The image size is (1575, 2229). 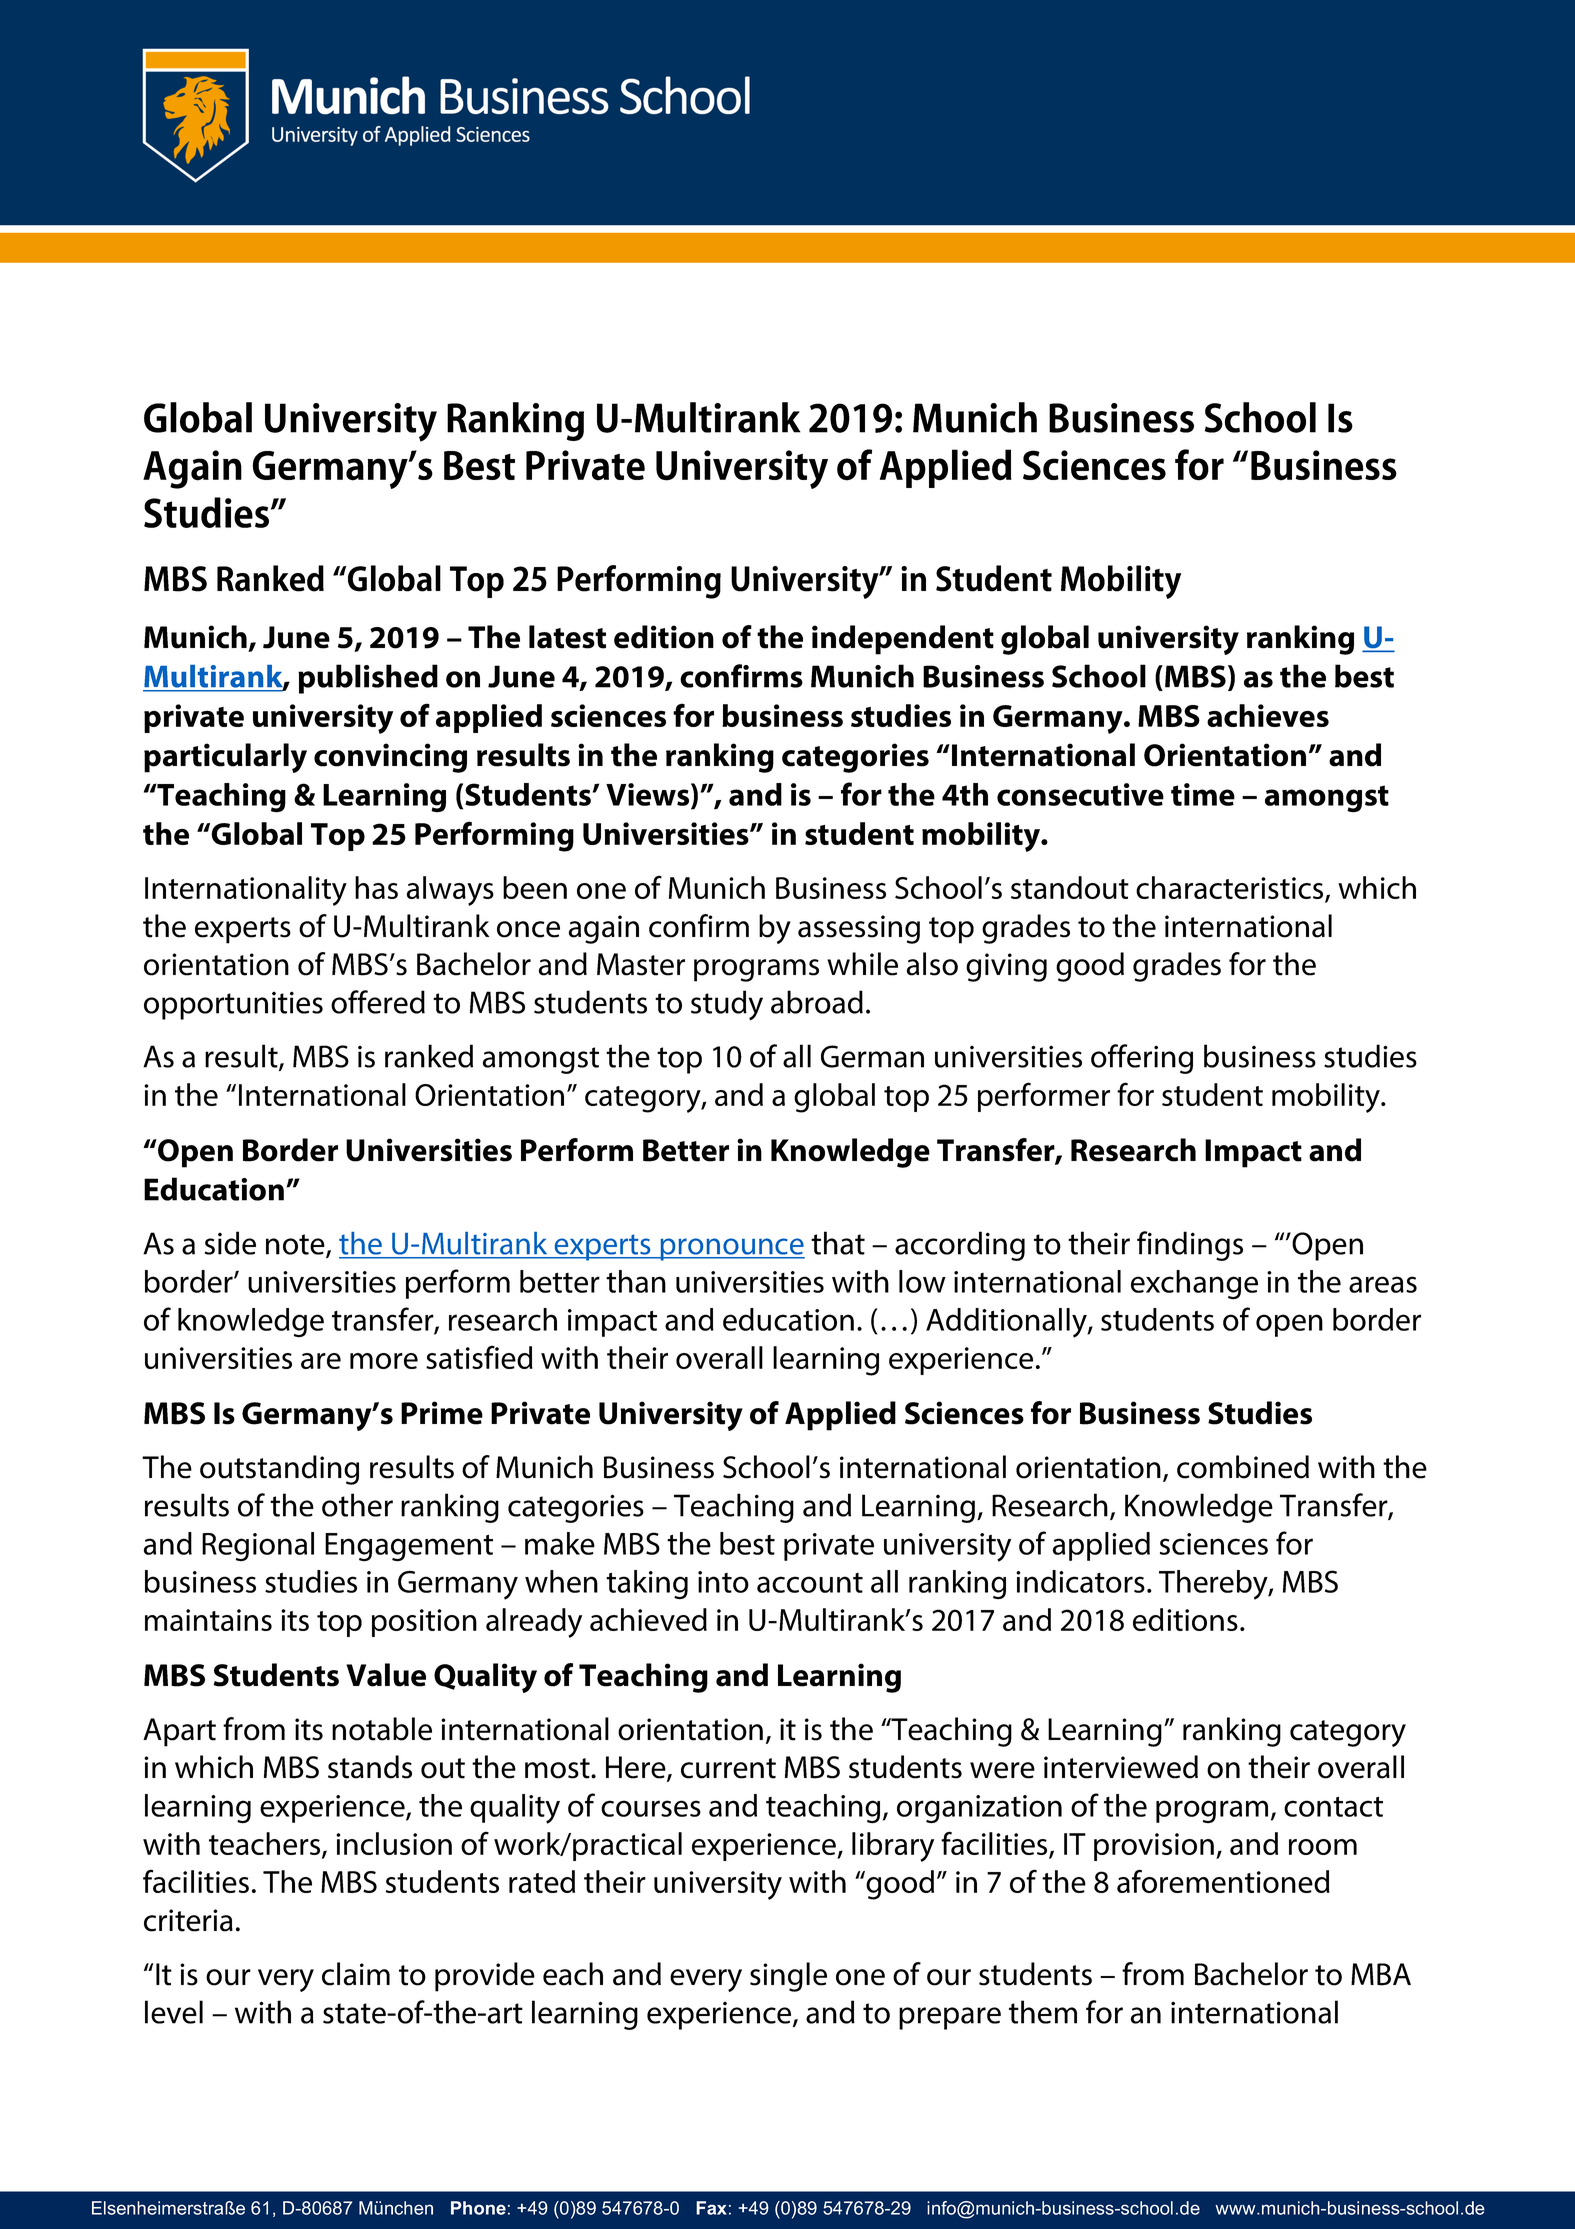 I want to click on outstanding, so click(x=279, y=1470).
